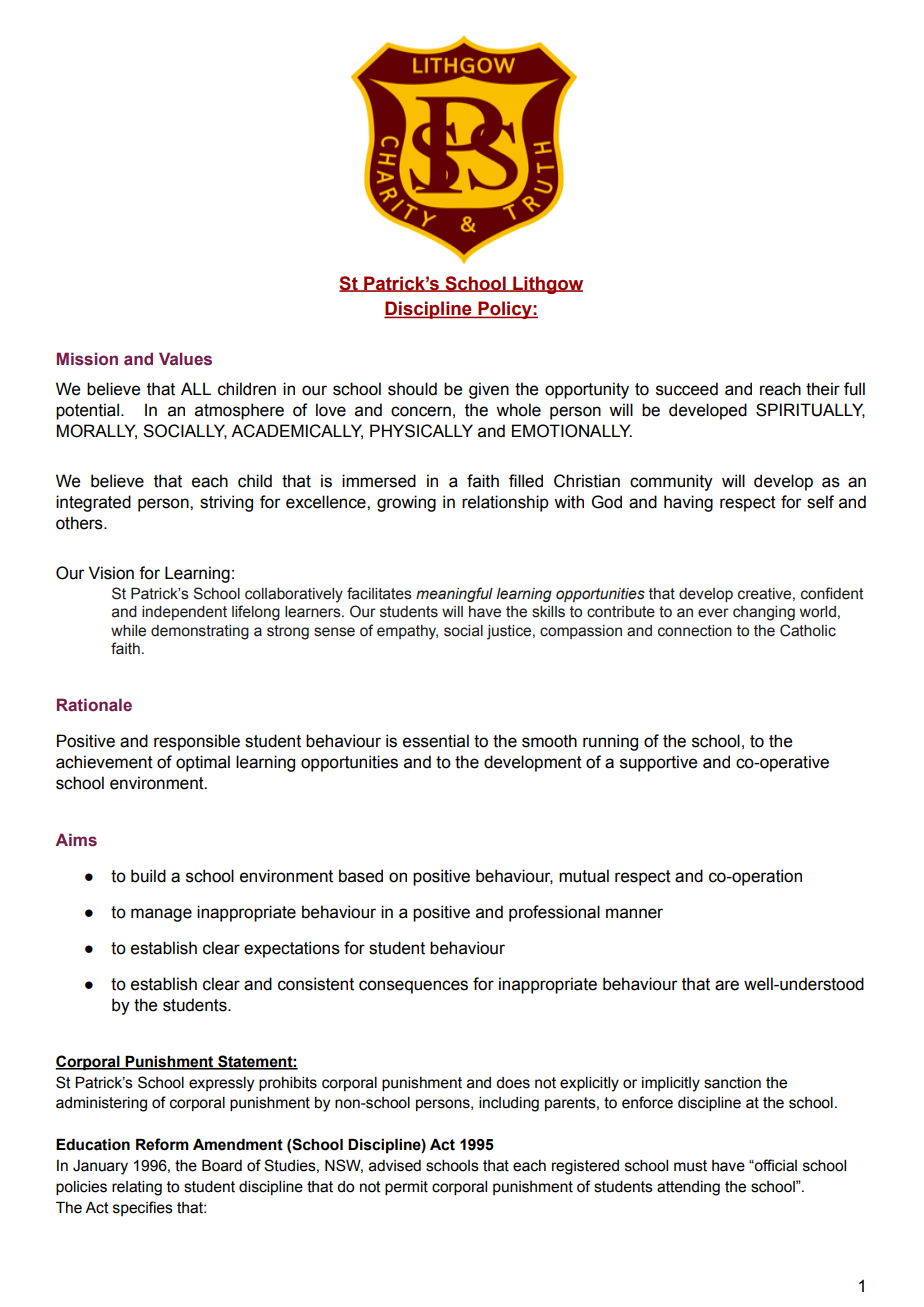 The height and width of the page is (1307, 924). What do you see at coordinates (436, 741) in the page?
I see `essential` at bounding box center [436, 741].
